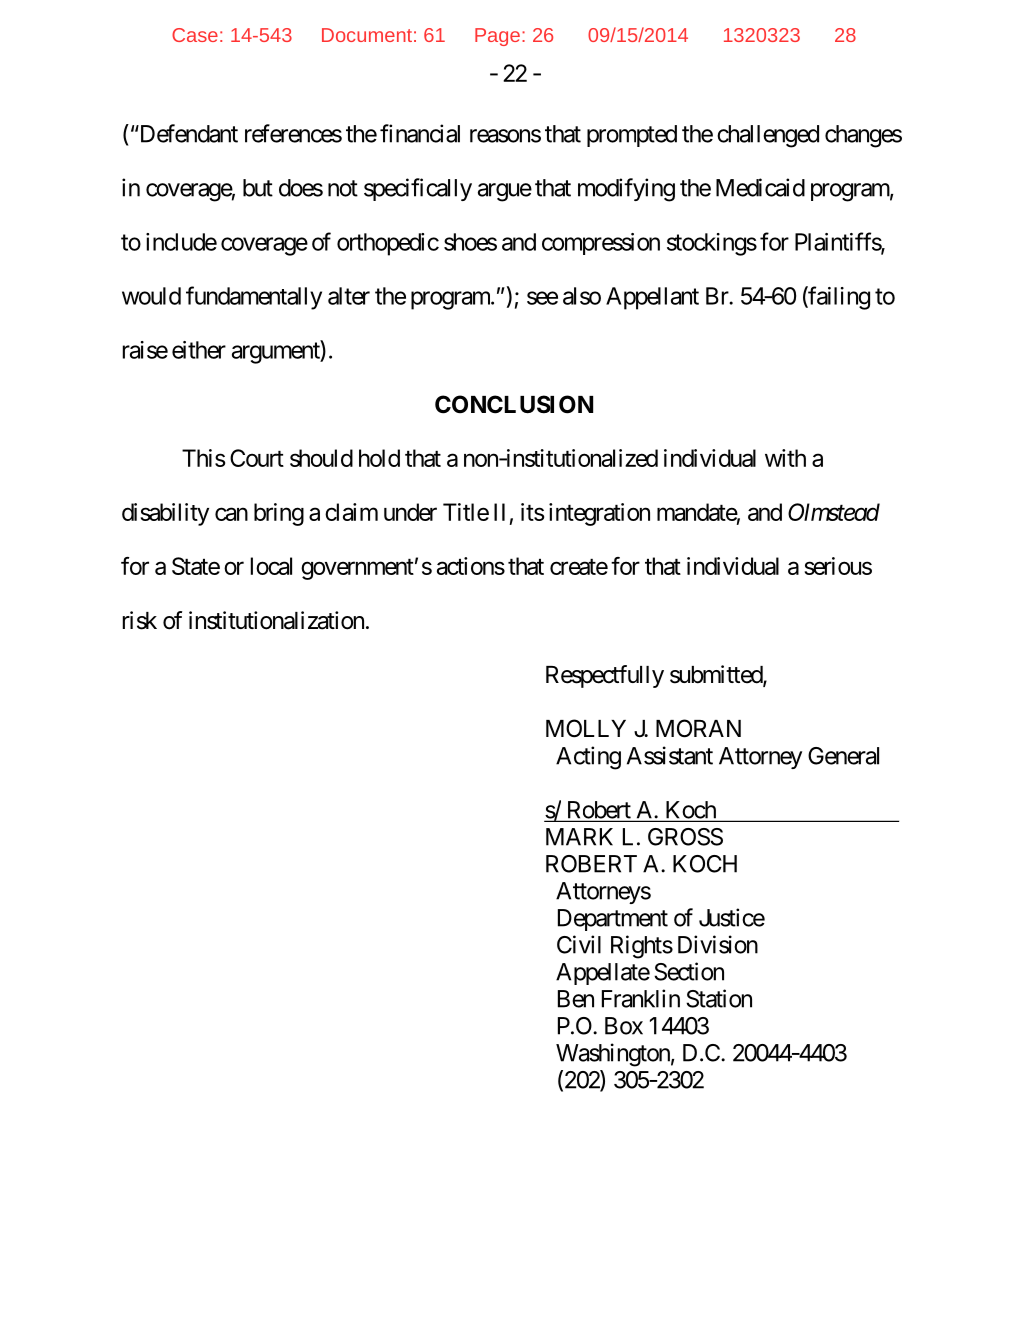  What do you see at coordinates (768, 136) in the page?
I see `challenged` at bounding box center [768, 136].
